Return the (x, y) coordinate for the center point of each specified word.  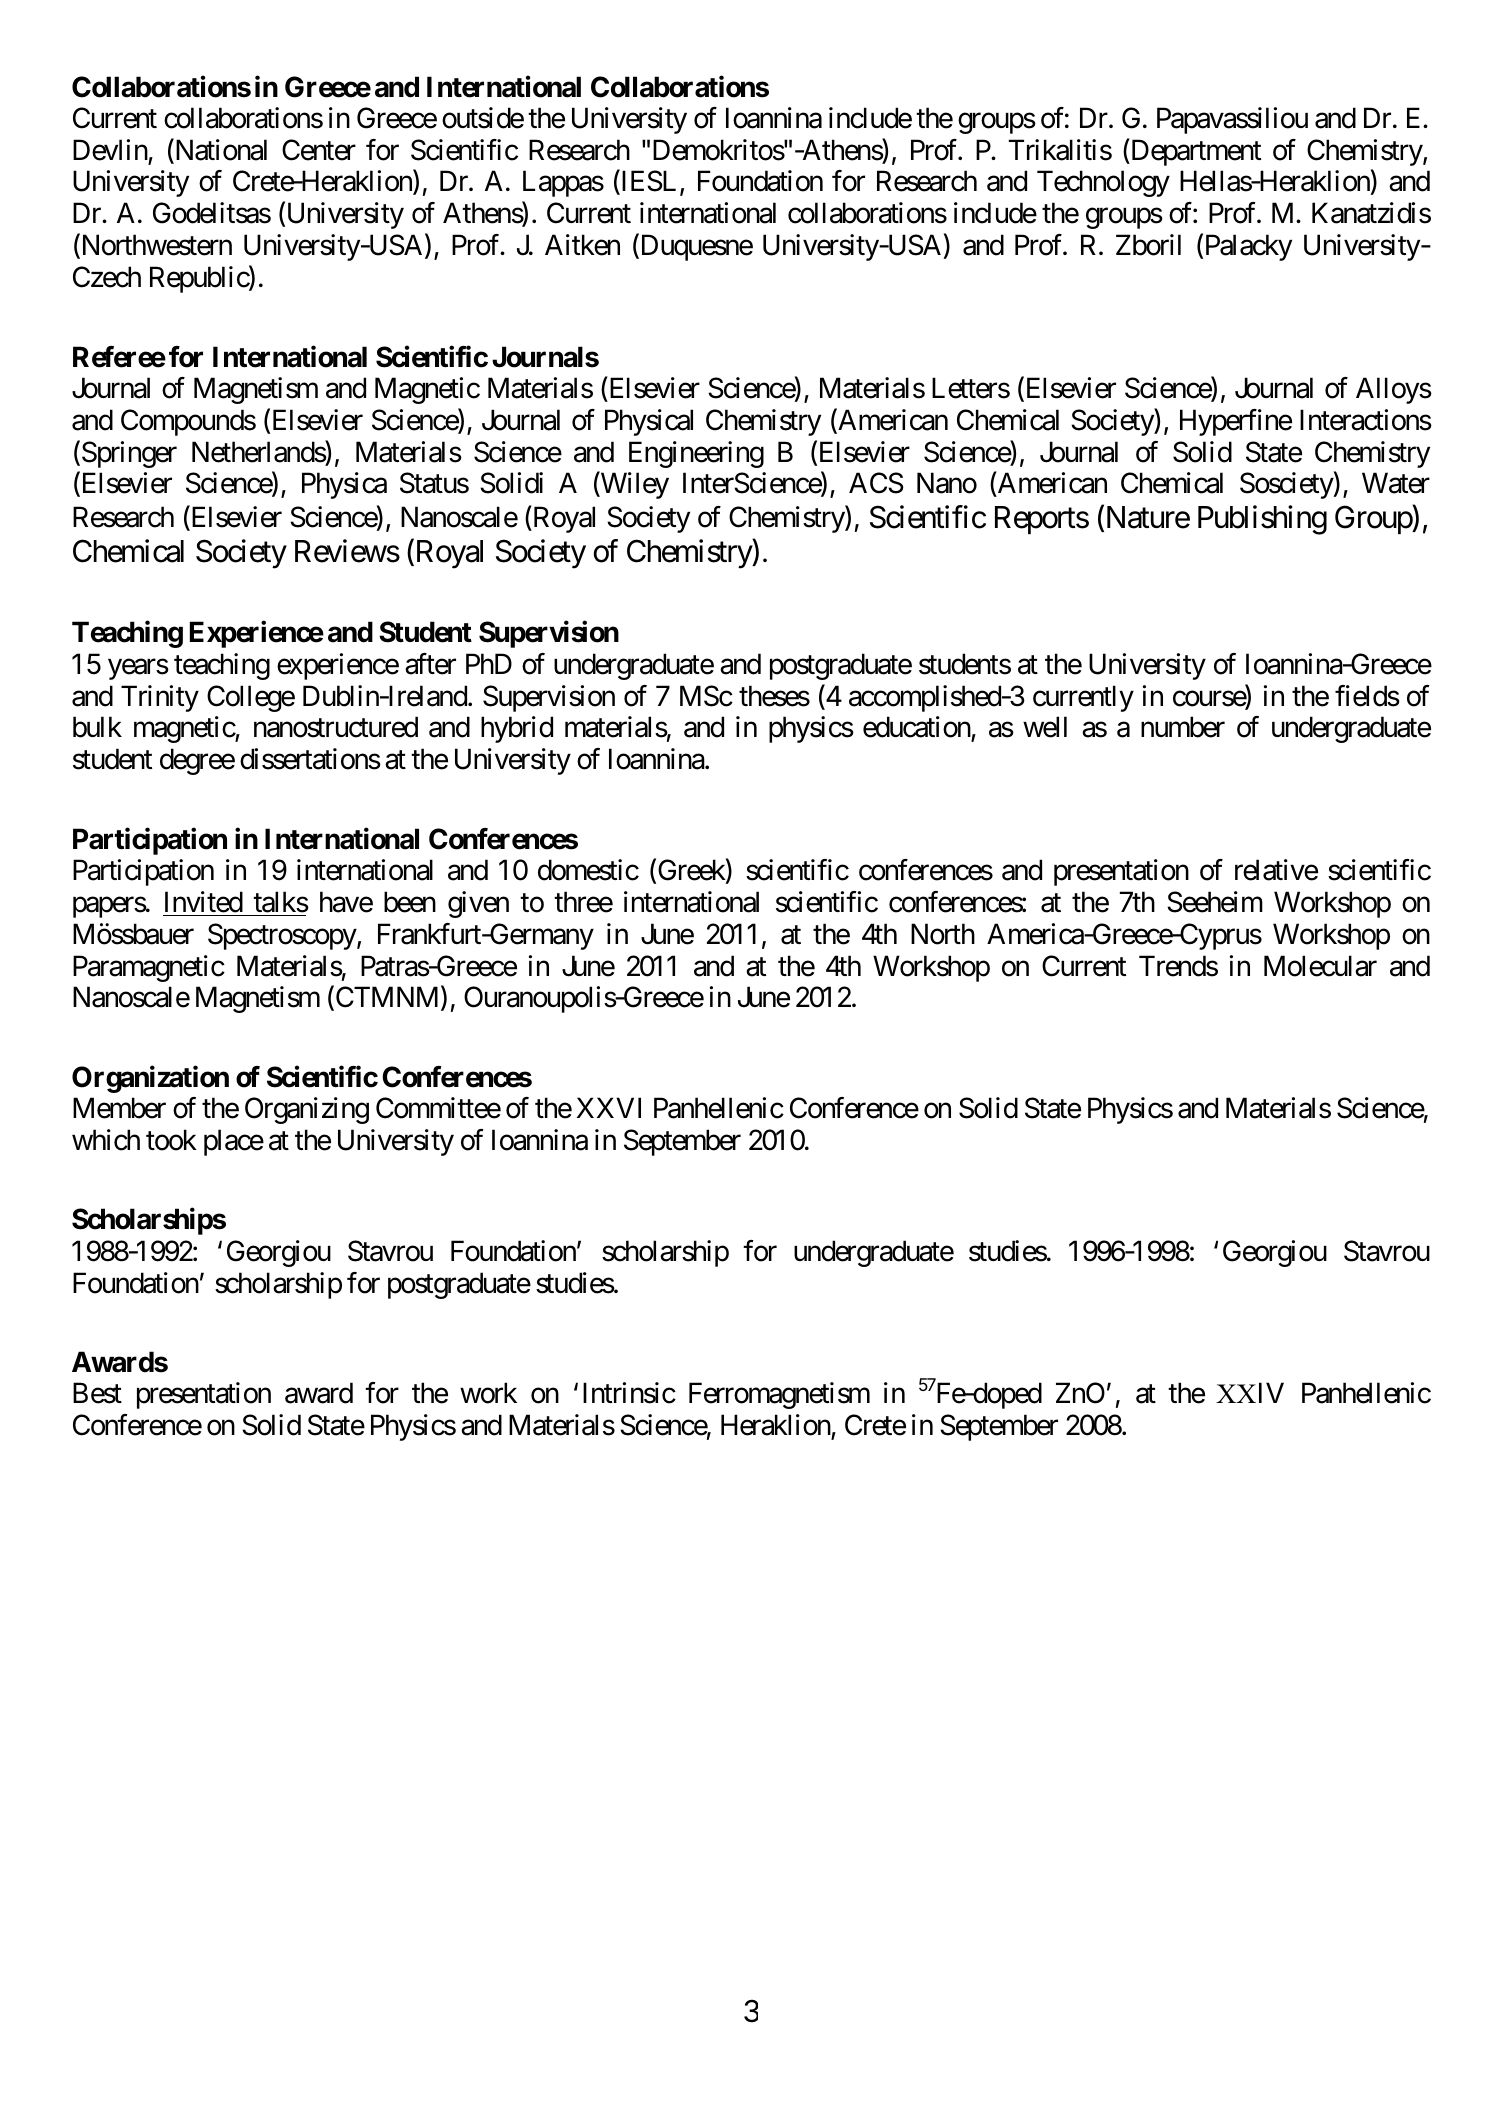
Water (1396, 483)
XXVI (609, 1108)
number (1183, 727)
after (430, 664)
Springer (128, 454)
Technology (1103, 183)
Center (319, 150)
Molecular (1320, 966)
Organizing (307, 1110)
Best (97, 1393)
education (917, 728)
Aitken (582, 245)
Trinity (160, 698)
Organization (150, 1079)
